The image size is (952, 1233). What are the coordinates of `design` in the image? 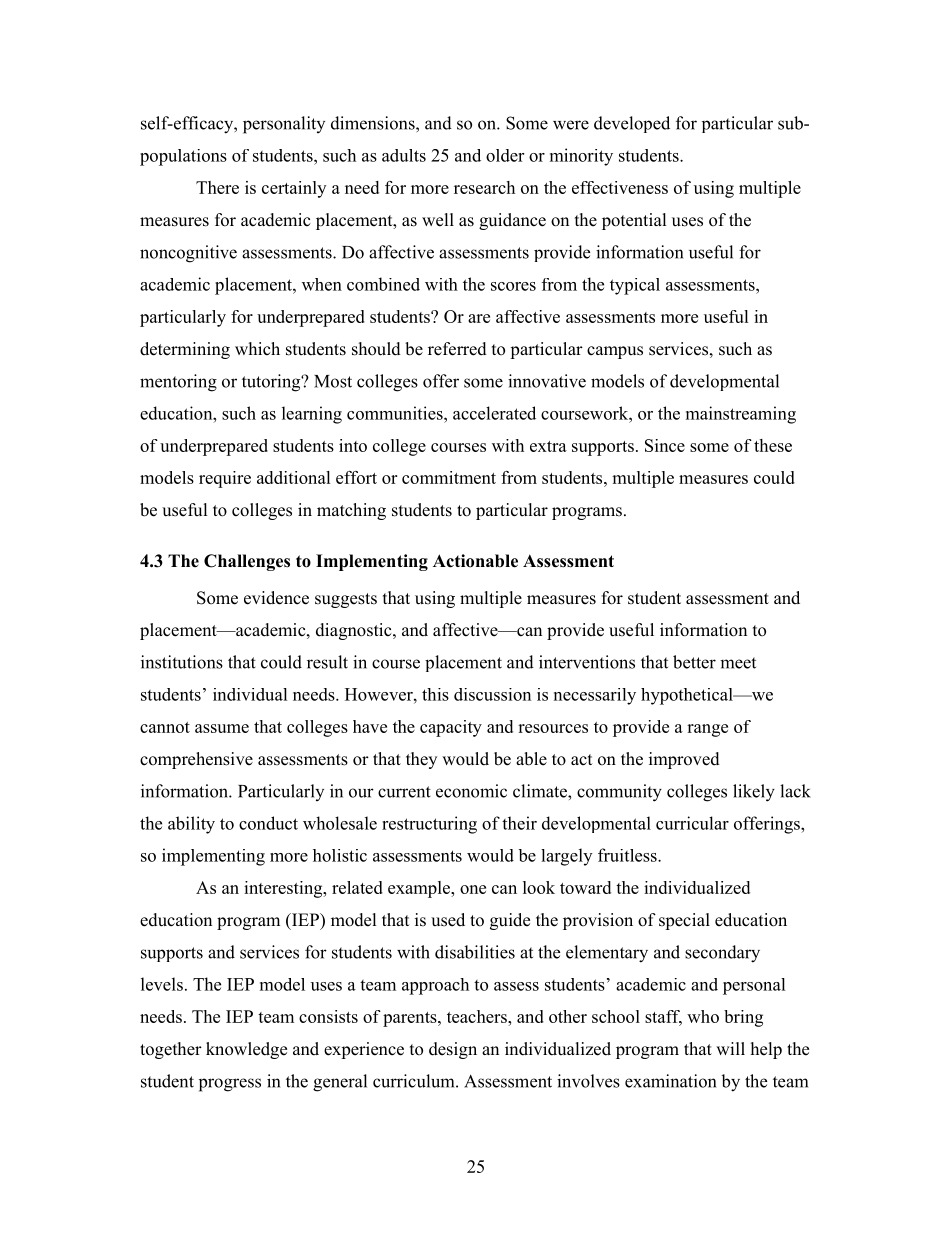 It's located at (453, 1050).
